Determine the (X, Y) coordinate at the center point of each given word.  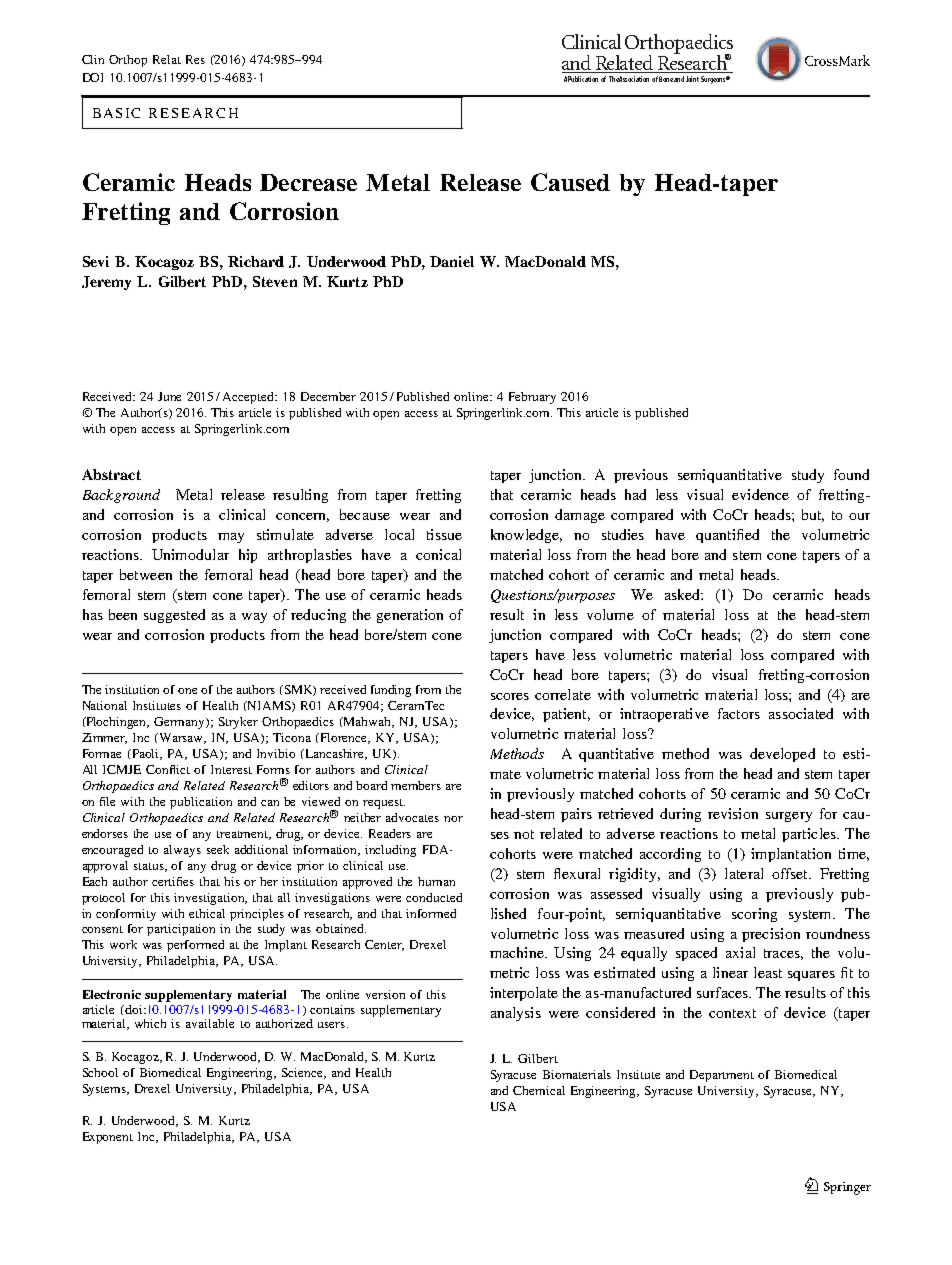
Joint (692, 79)
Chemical (539, 1090)
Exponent (108, 1138)
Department (722, 1076)
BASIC (116, 113)
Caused (570, 182)
